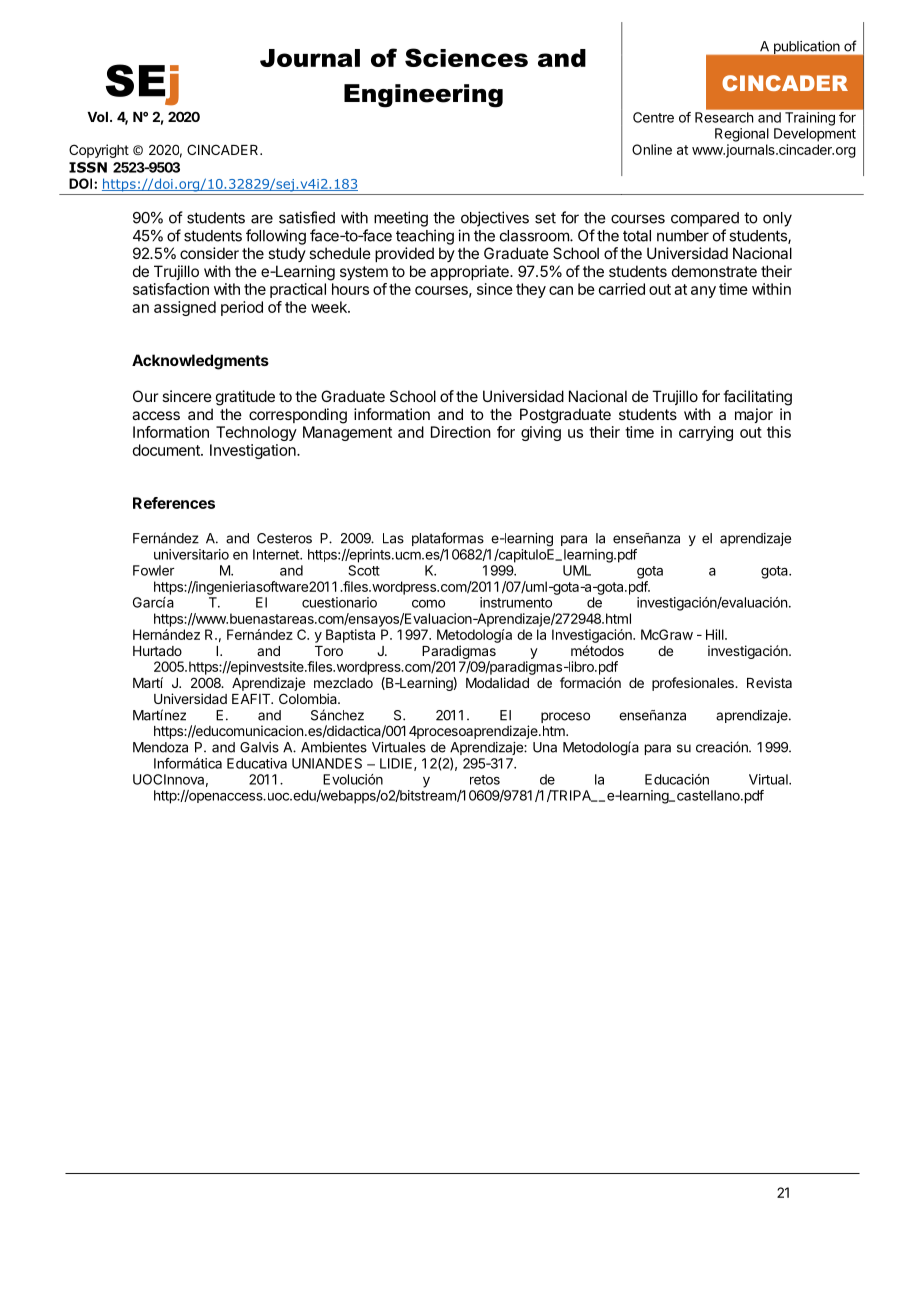 The height and width of the document is (1307, 924). I want to click on Sciences, so click(466, 57).
